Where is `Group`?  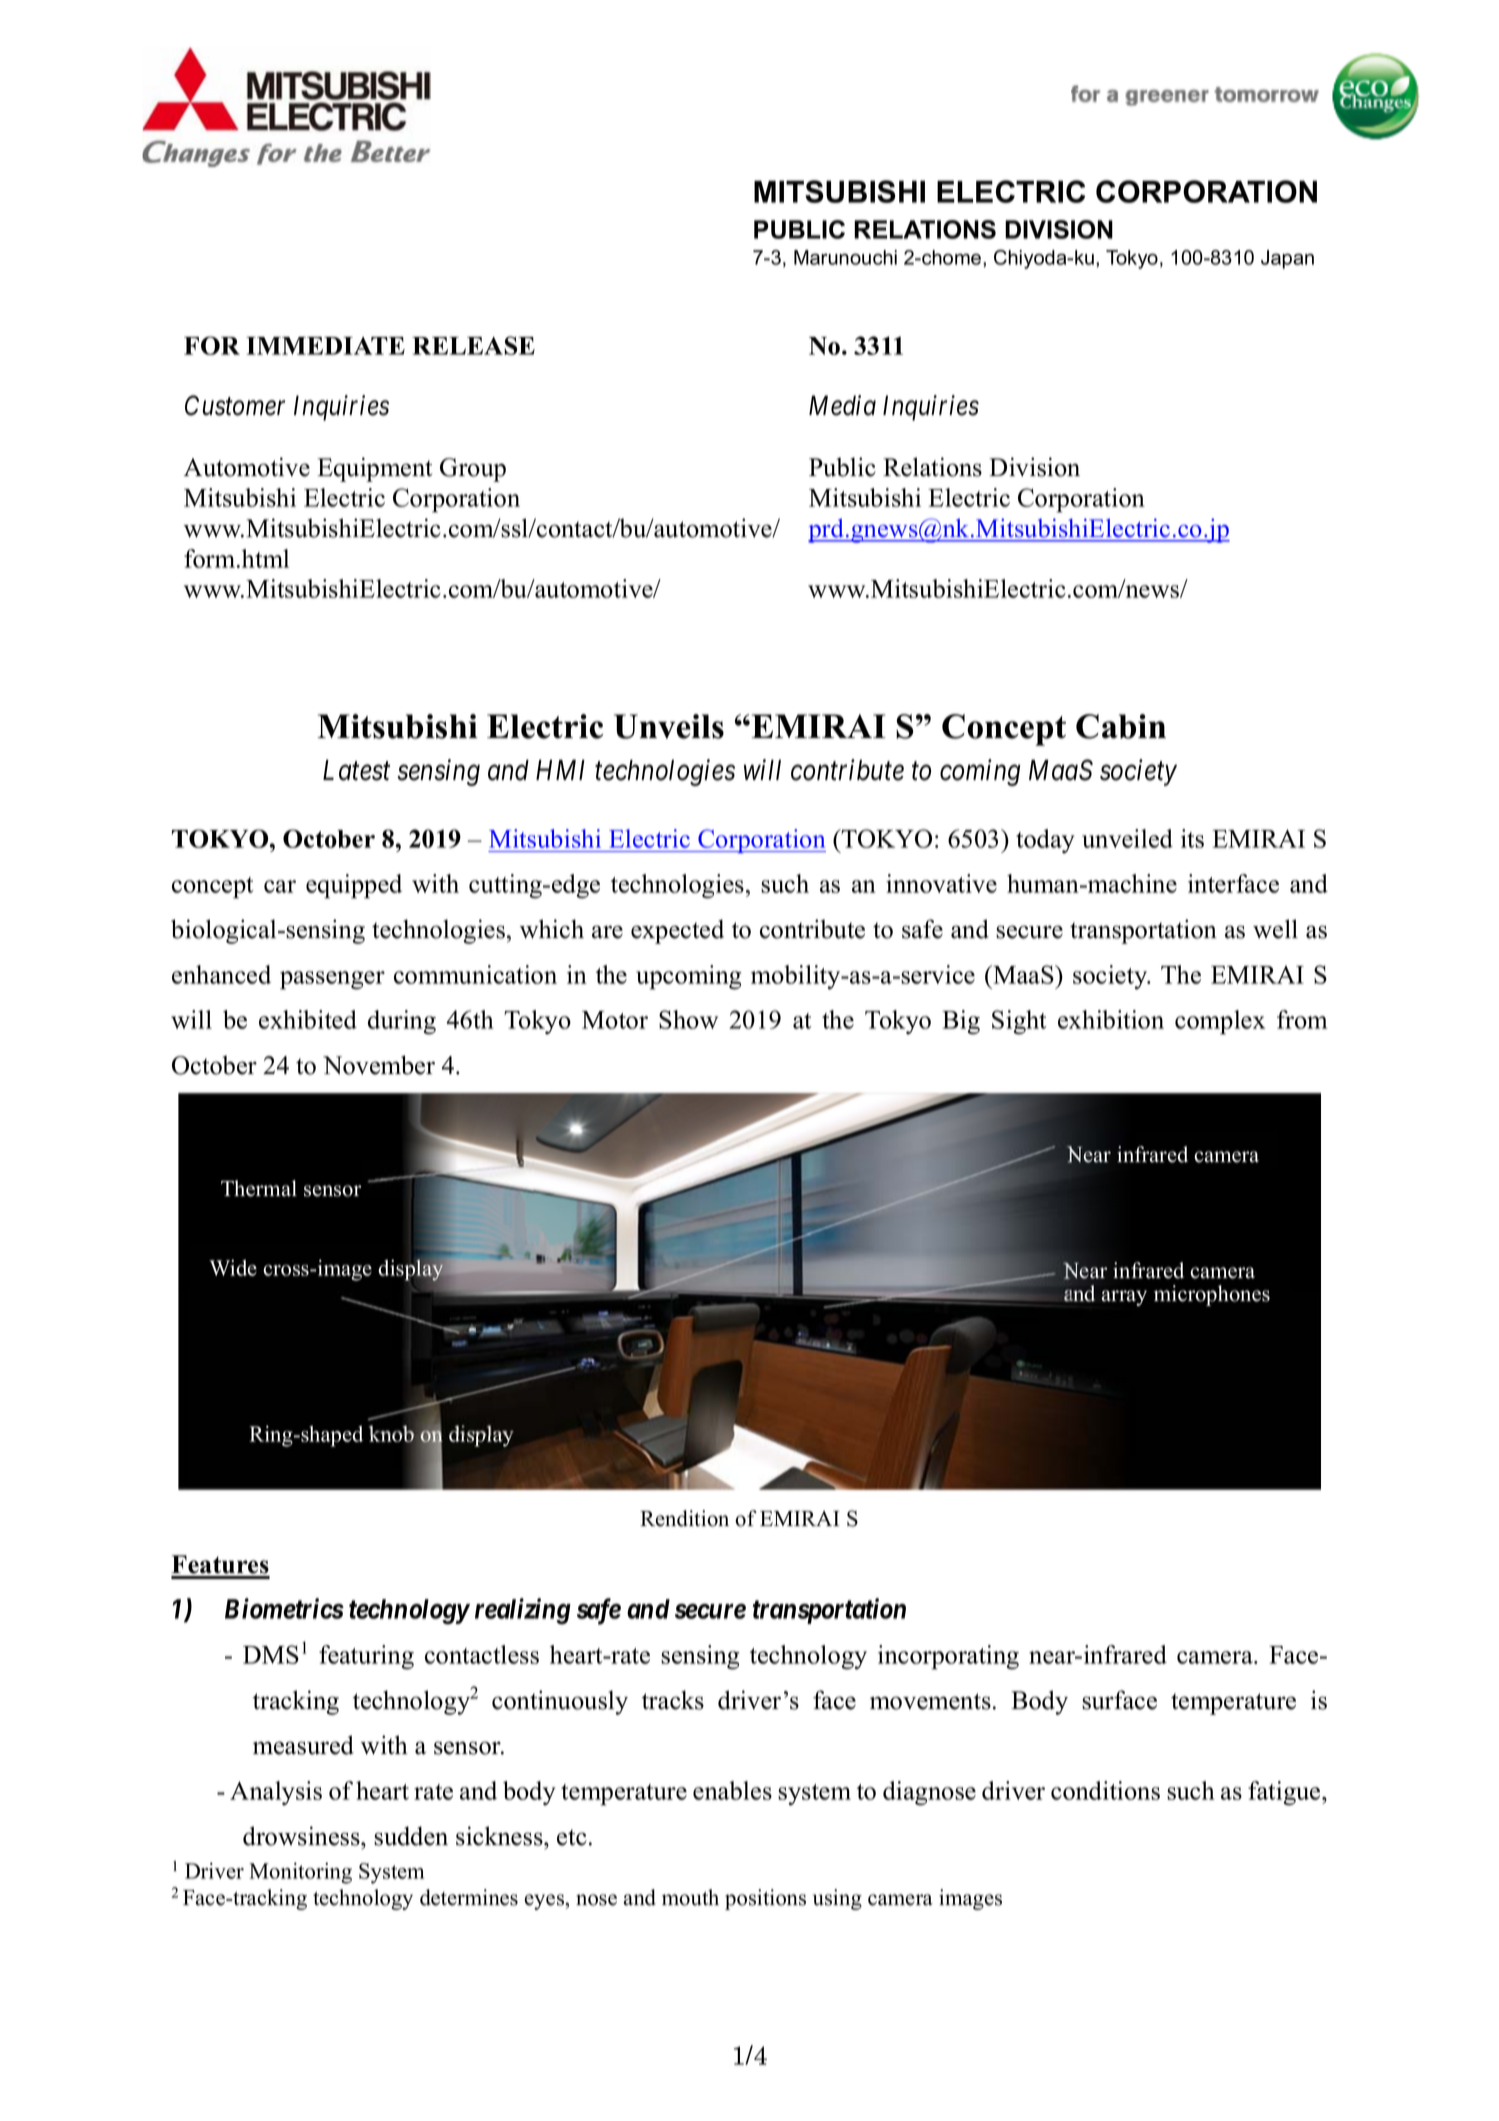 Group is located at coordinates (473, 470).
